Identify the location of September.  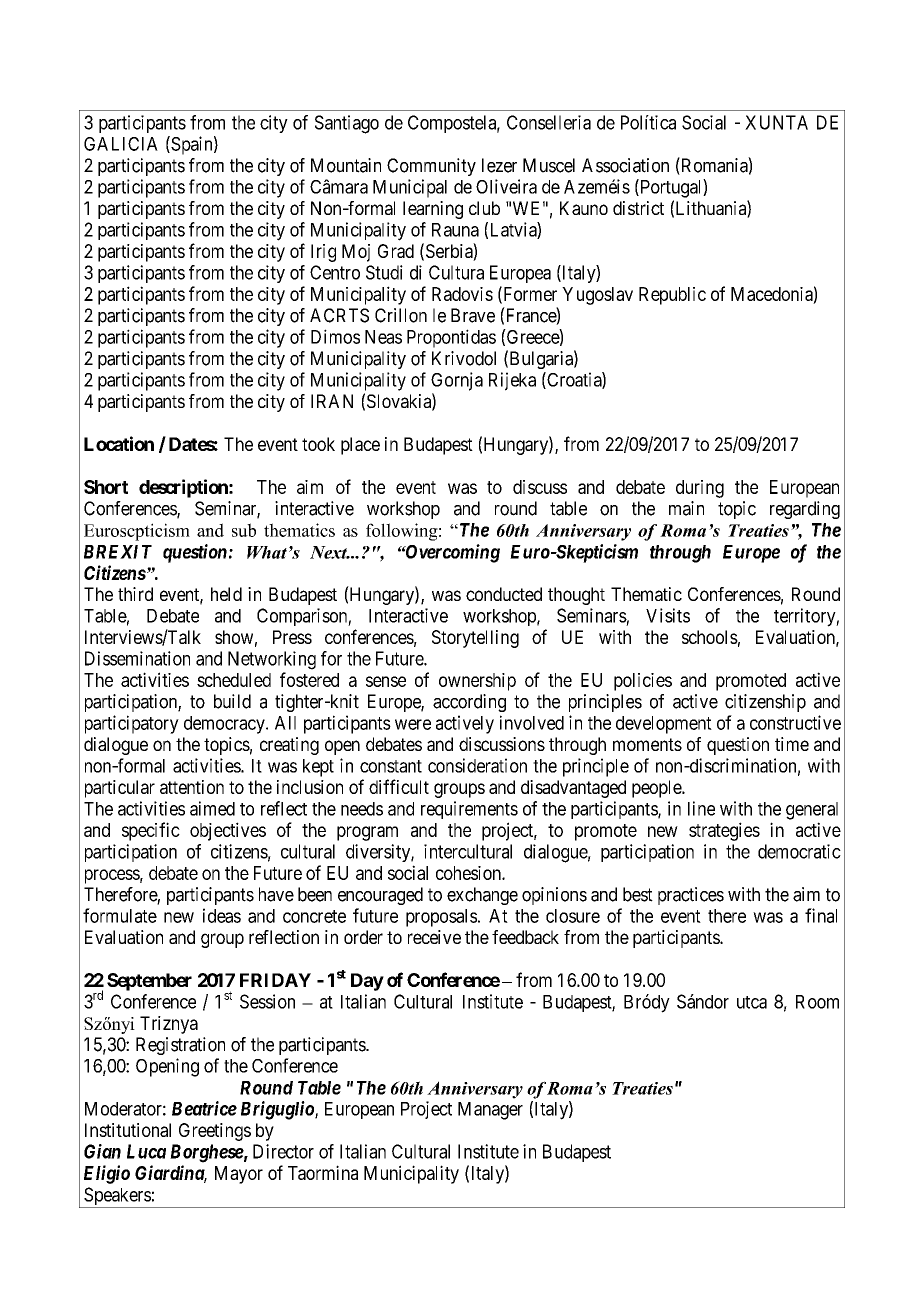
(149, 982).
